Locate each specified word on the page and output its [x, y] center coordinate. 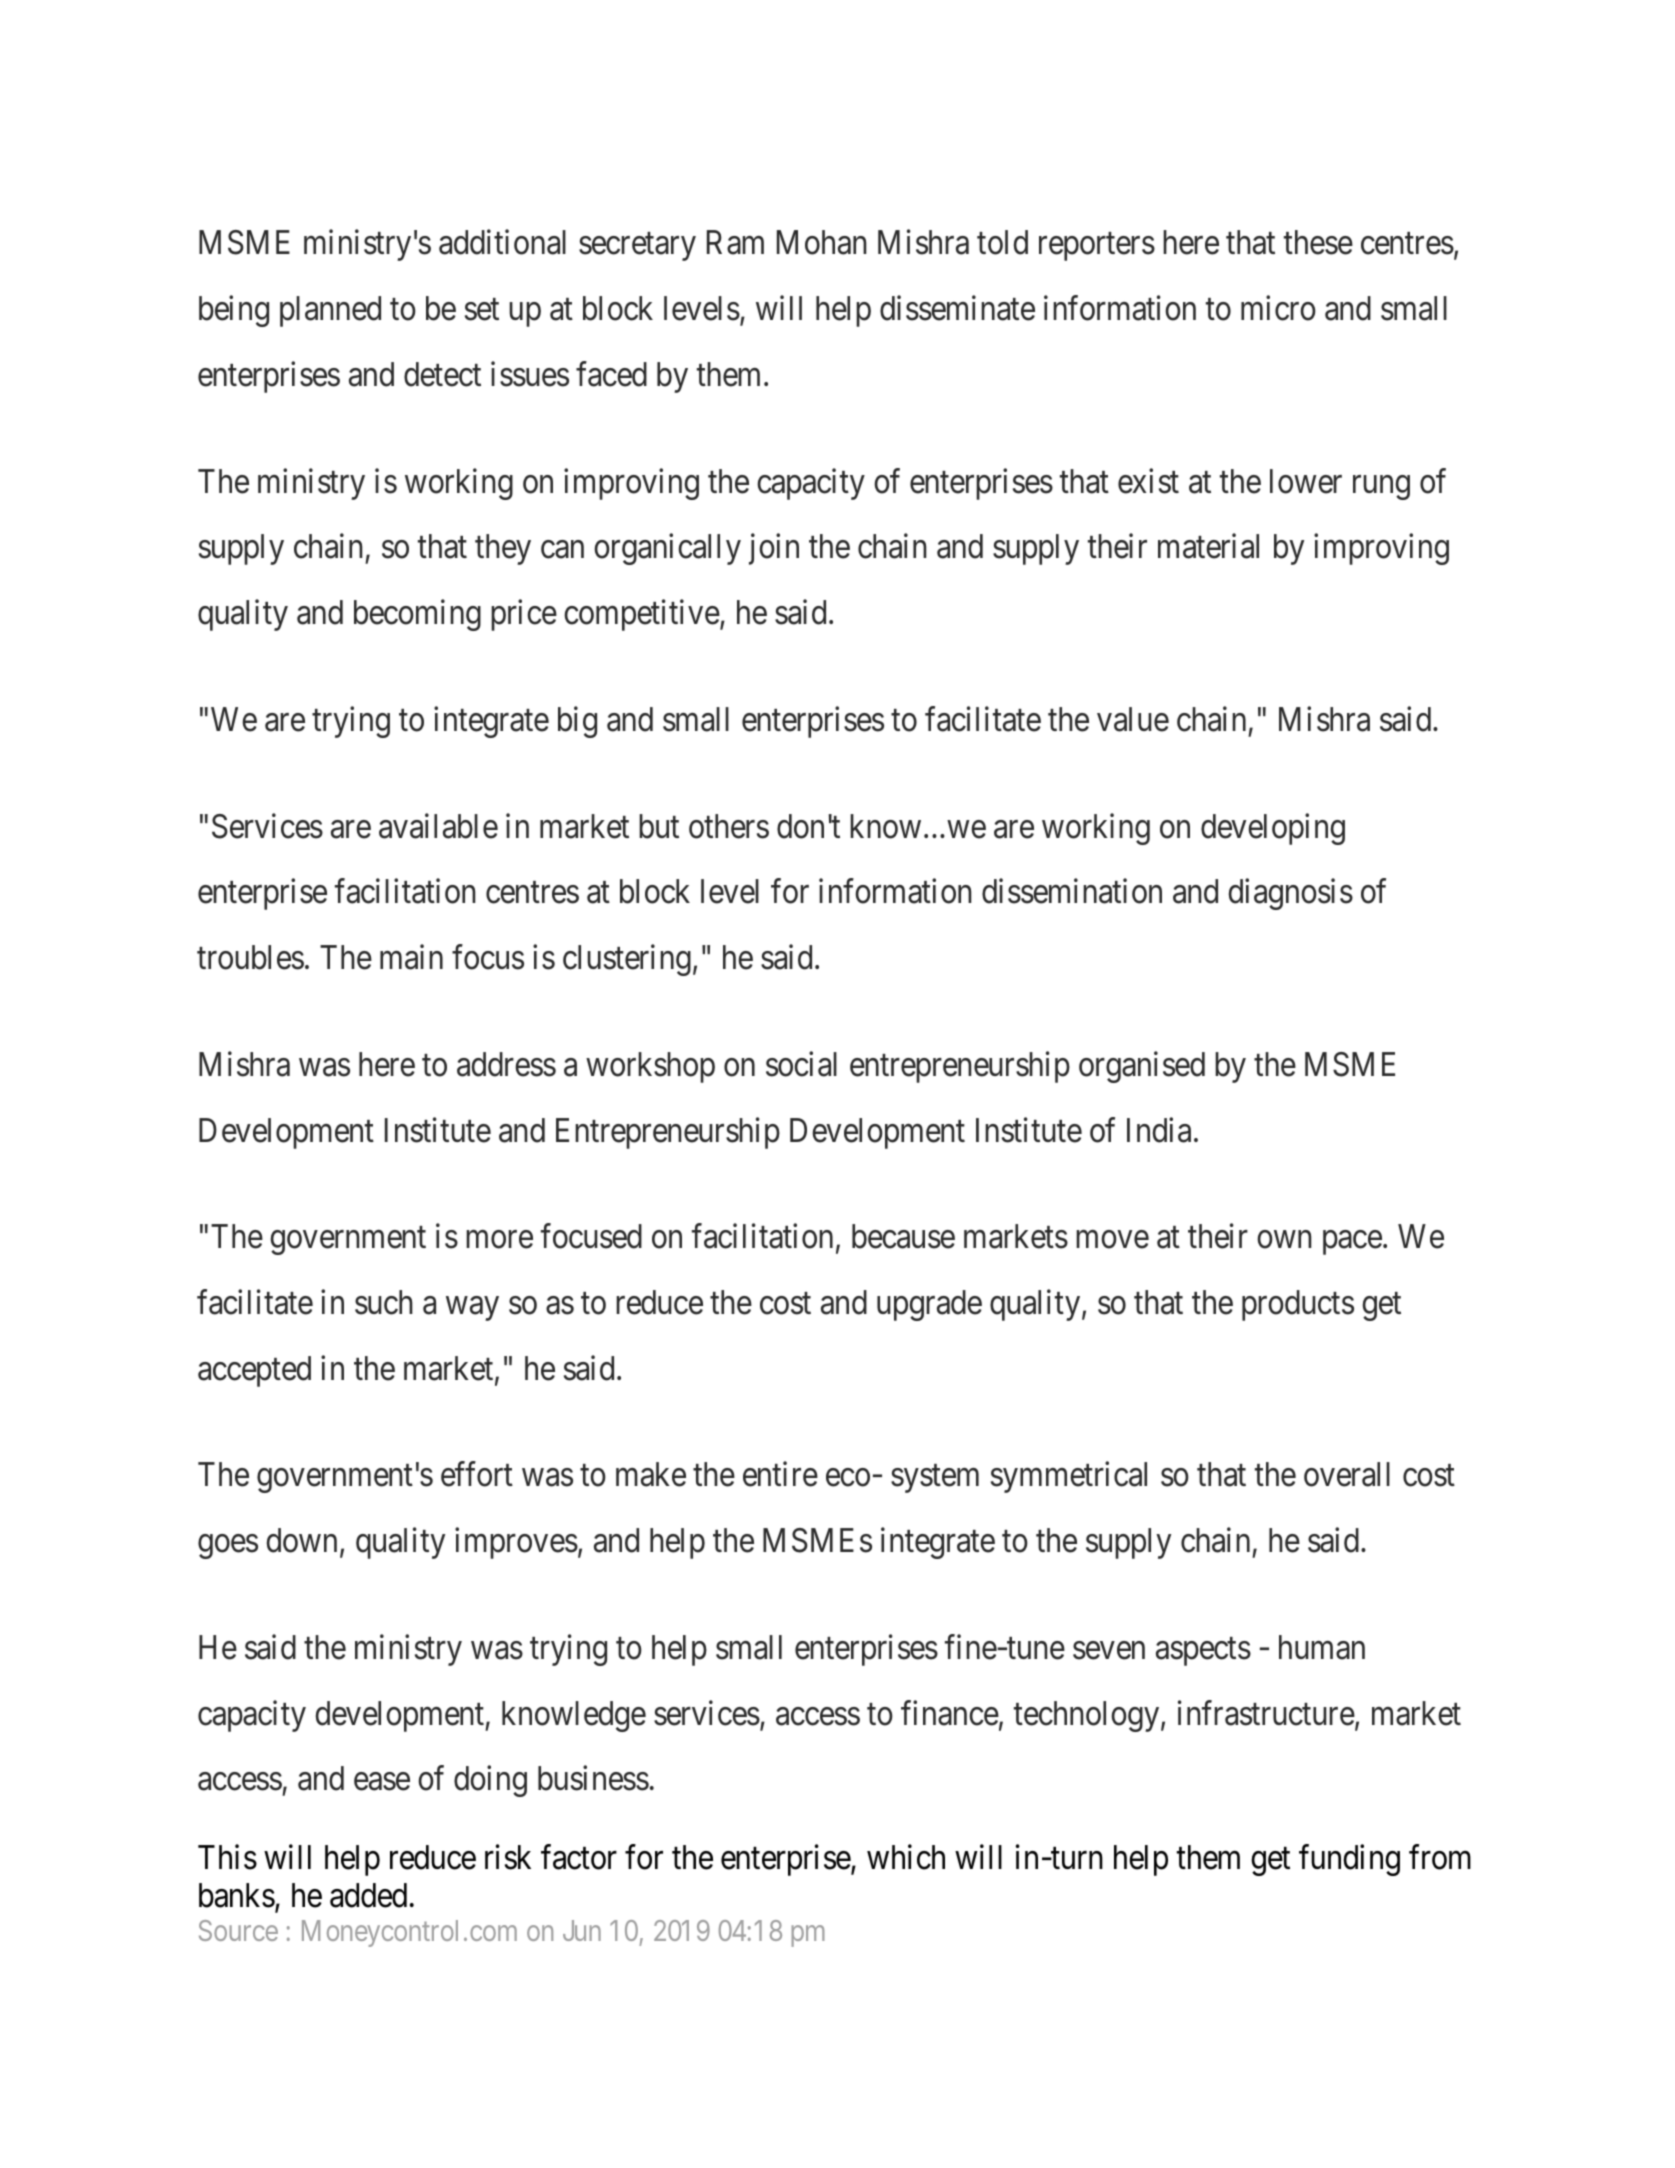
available [438, 826]
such [384, 1302]
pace [1352, 1243]
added [368, 1895]
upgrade [929, 1305]
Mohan [822, 242]
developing [1273, 829]
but [659, 826]
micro [1278, 308]
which [906, 1857]
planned [330, 311]
